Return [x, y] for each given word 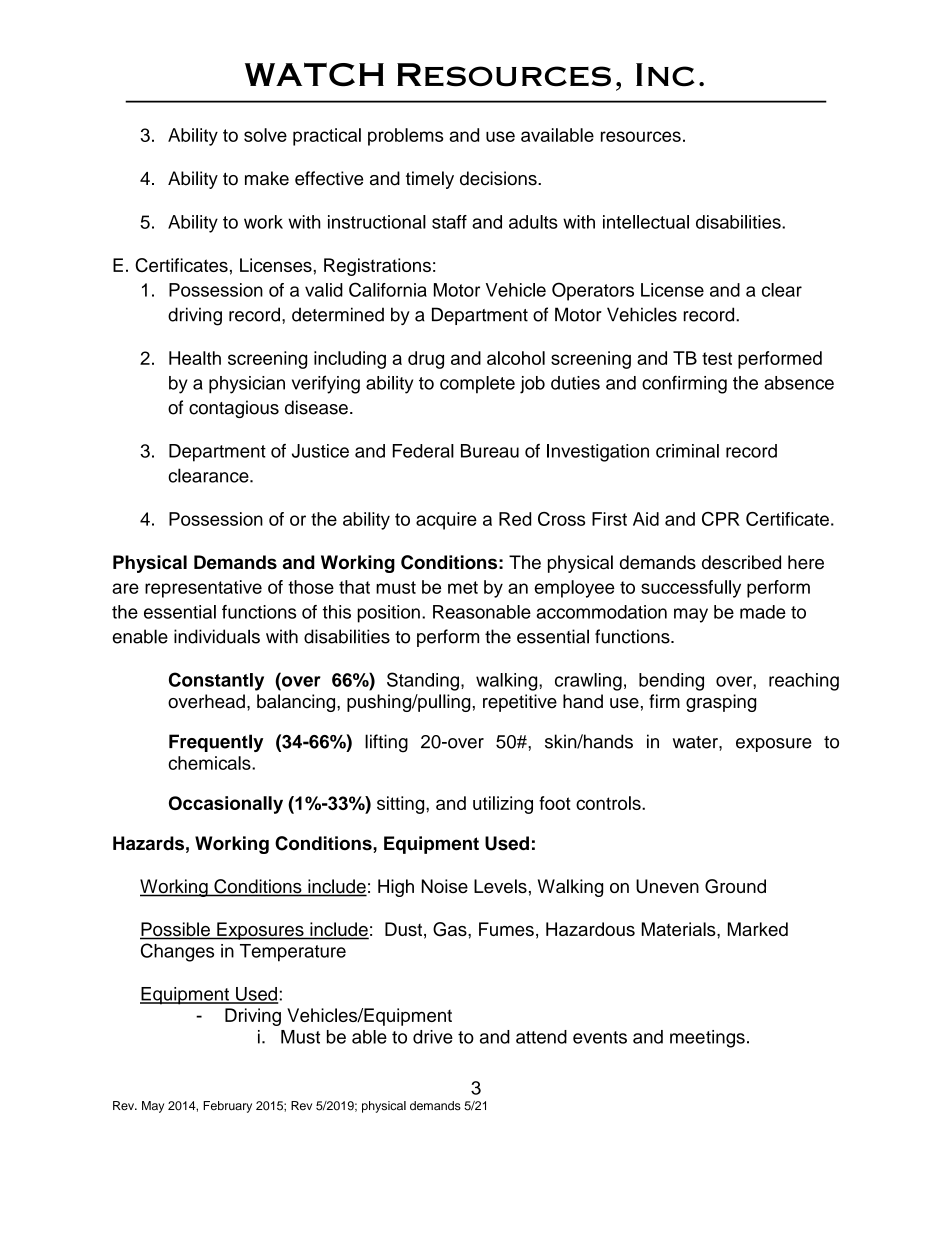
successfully [691, 589]
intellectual [646, 222]
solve [265, 135]
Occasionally [226, 805]
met [463, 587]
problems [405, 137]
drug [426, 360]
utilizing [503, 805]
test [717, 358]
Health [195, 358]
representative [203, 589]
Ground [735, 886]
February [227, 1107]
